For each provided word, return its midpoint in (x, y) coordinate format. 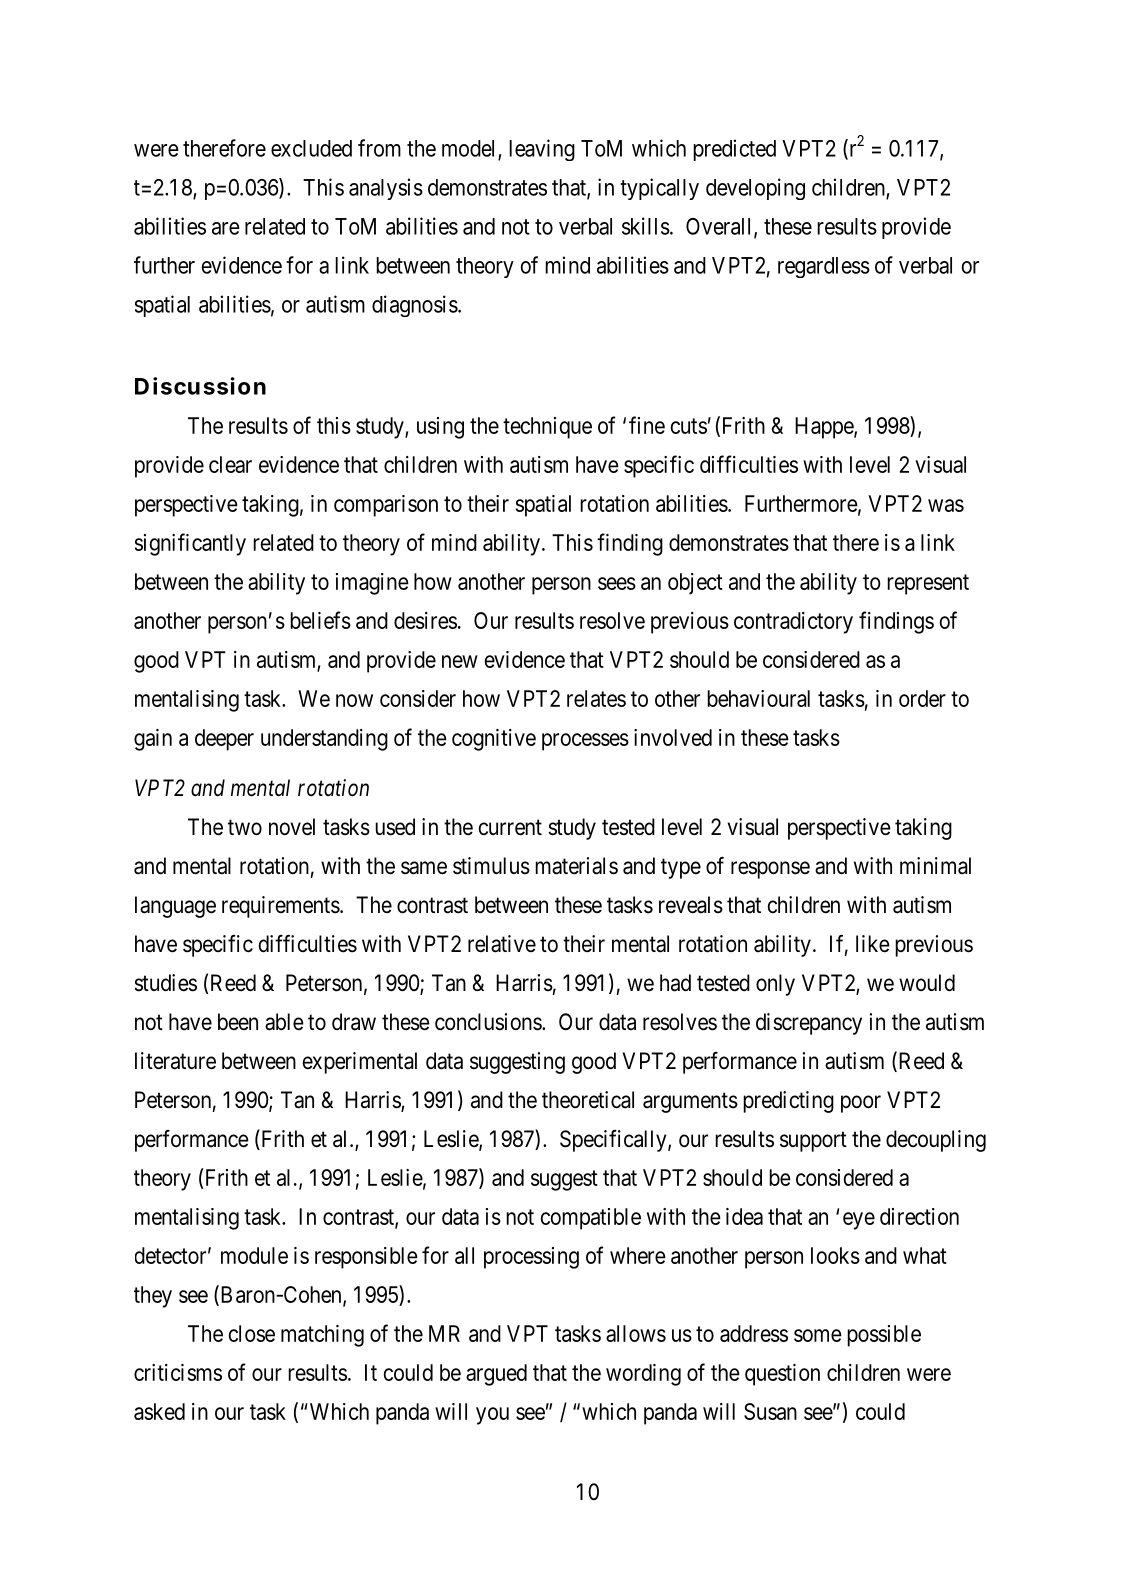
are (226, 228)
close (251, 1333)
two (245, 827)
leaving (542, 150)
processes (585, 742)
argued (496, 1375)
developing (755, 189)
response (770, 870)
